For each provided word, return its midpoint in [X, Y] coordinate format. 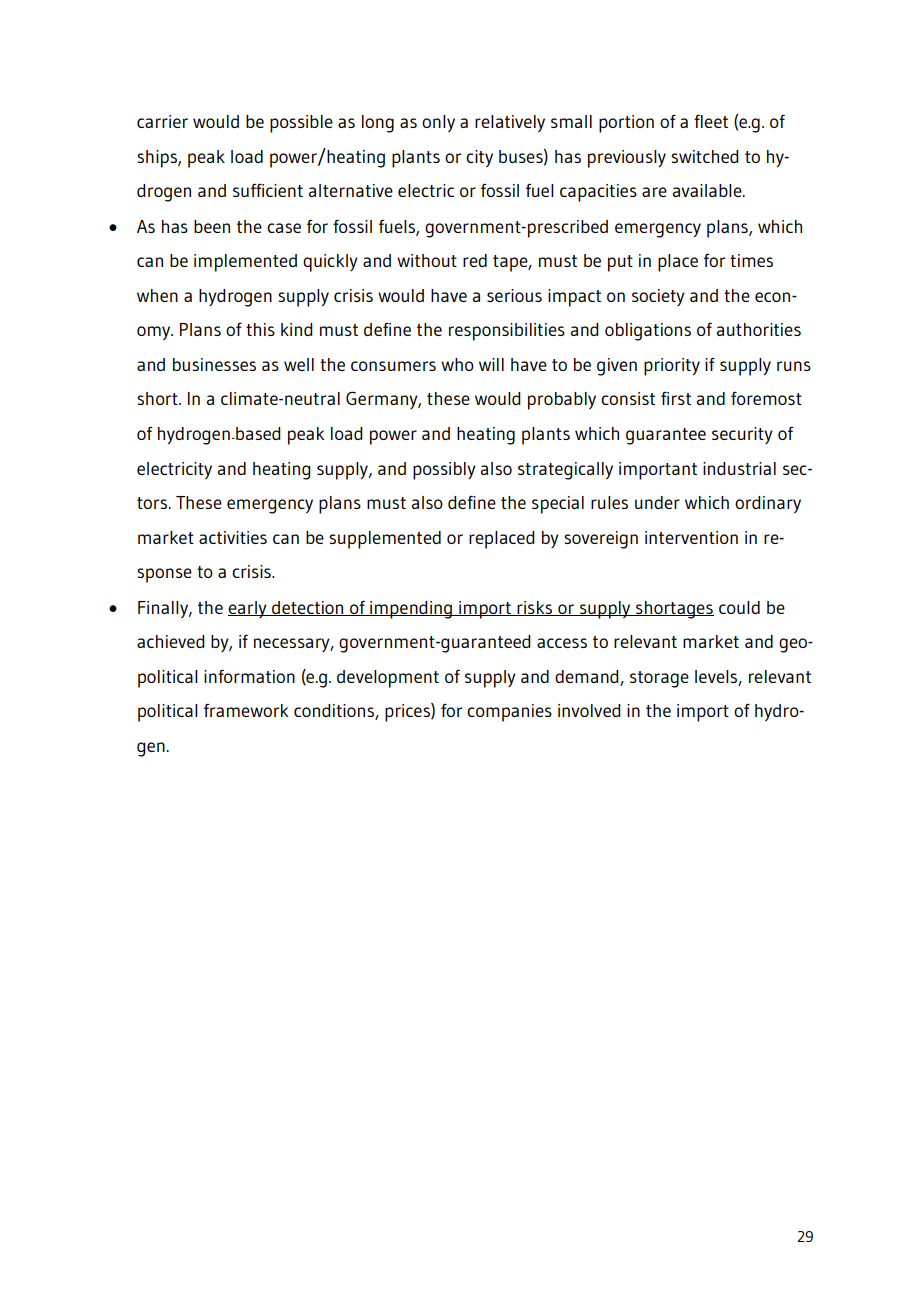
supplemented [385, 540]
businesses [214, 364]
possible [301, 124]
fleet [711, 121]
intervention [691, 537]
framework [246, 710]
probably [562, 401]
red [475, 260]
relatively [510, 123]
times [751, 260]
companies [509, 713]
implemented [245, 263]
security [742, 435]
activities [233, 537]
